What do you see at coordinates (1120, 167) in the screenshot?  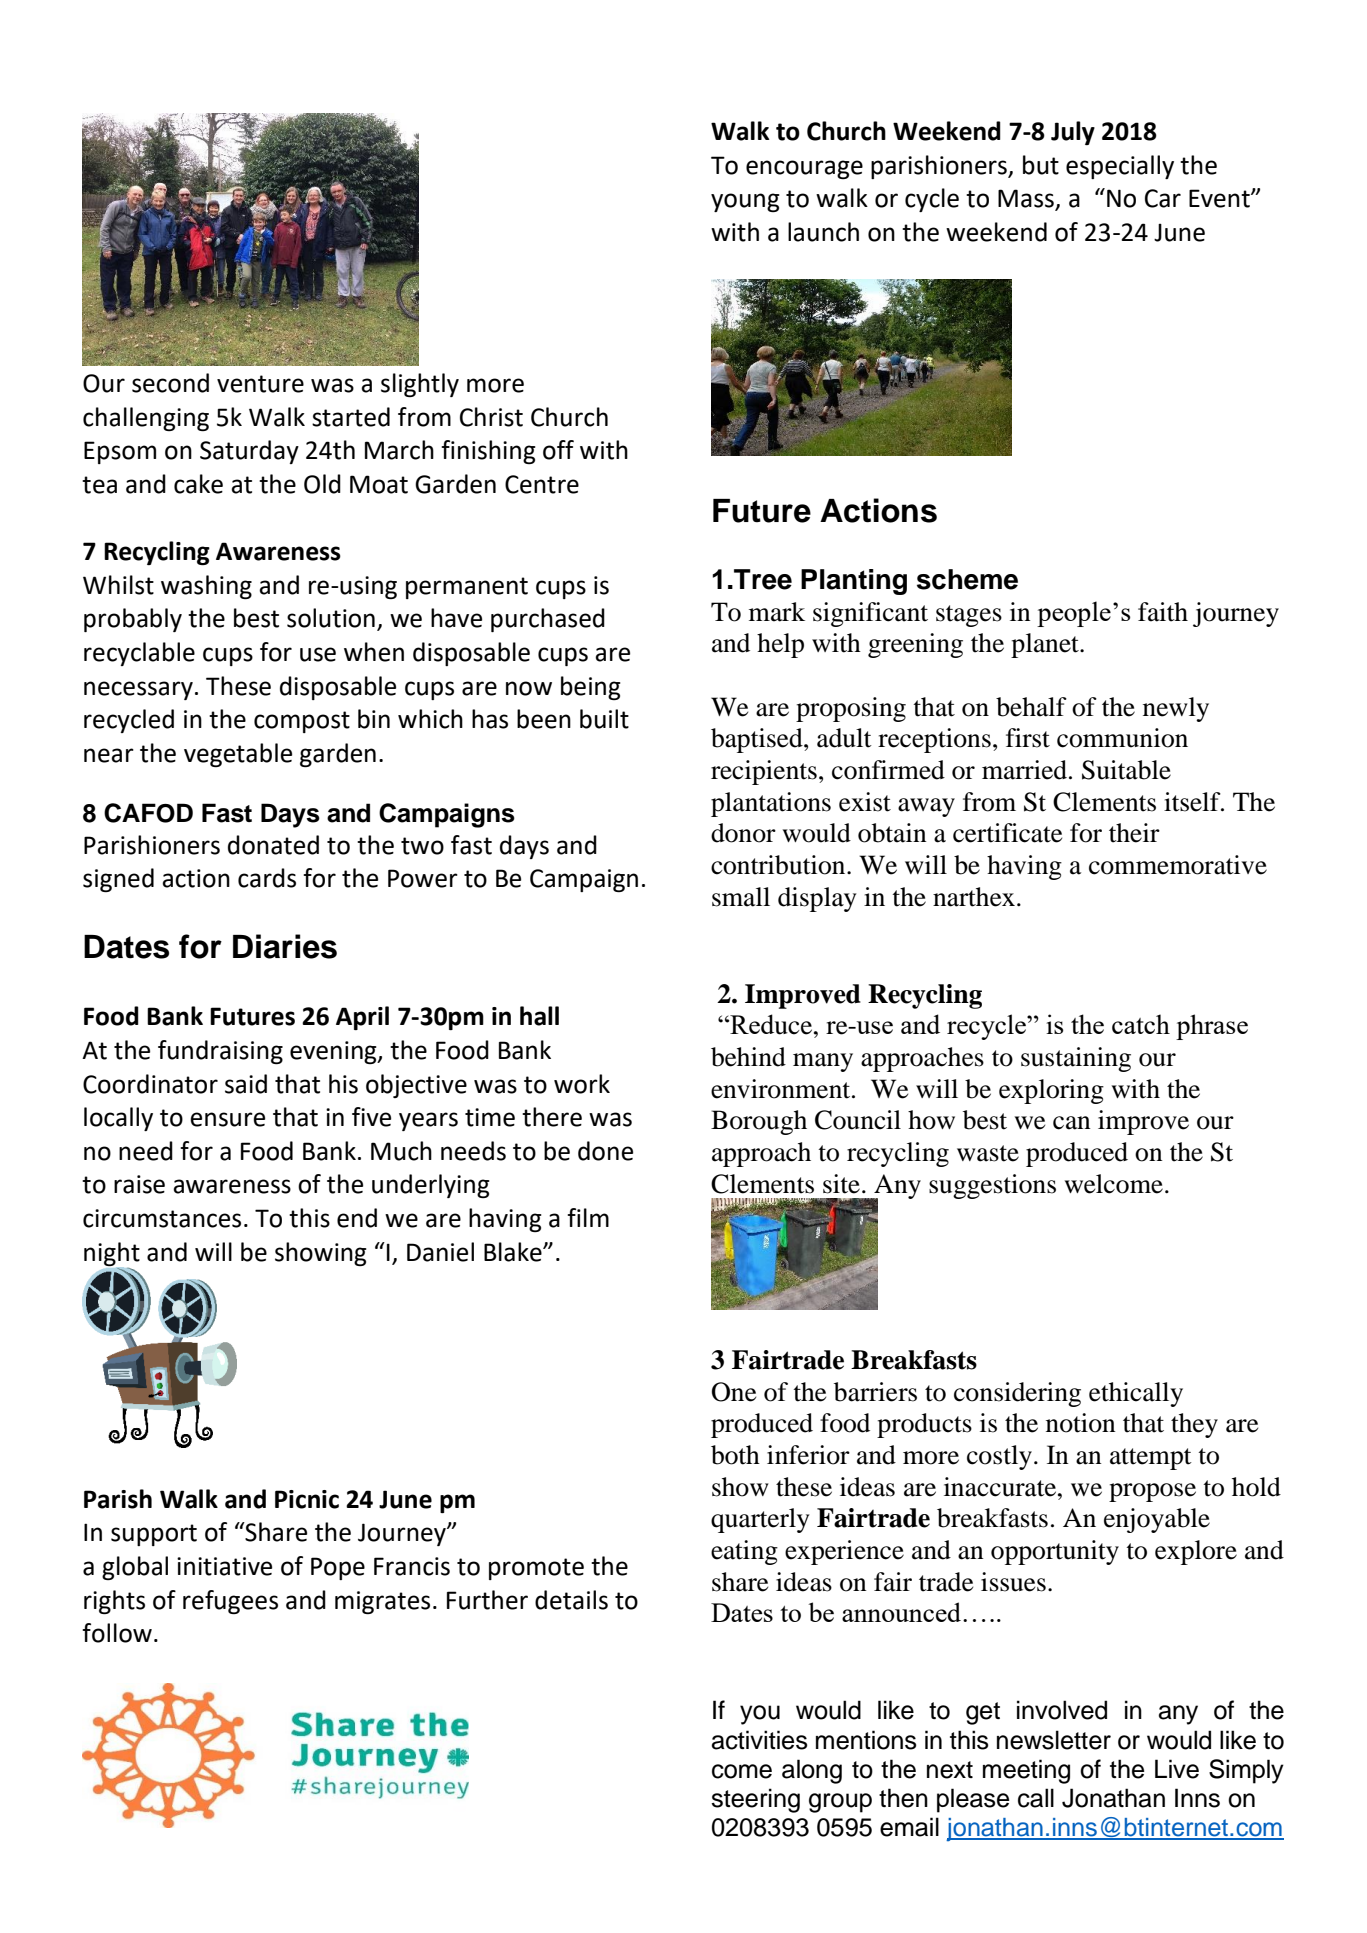 I see `especially` at bounding box center [1120, 167].
